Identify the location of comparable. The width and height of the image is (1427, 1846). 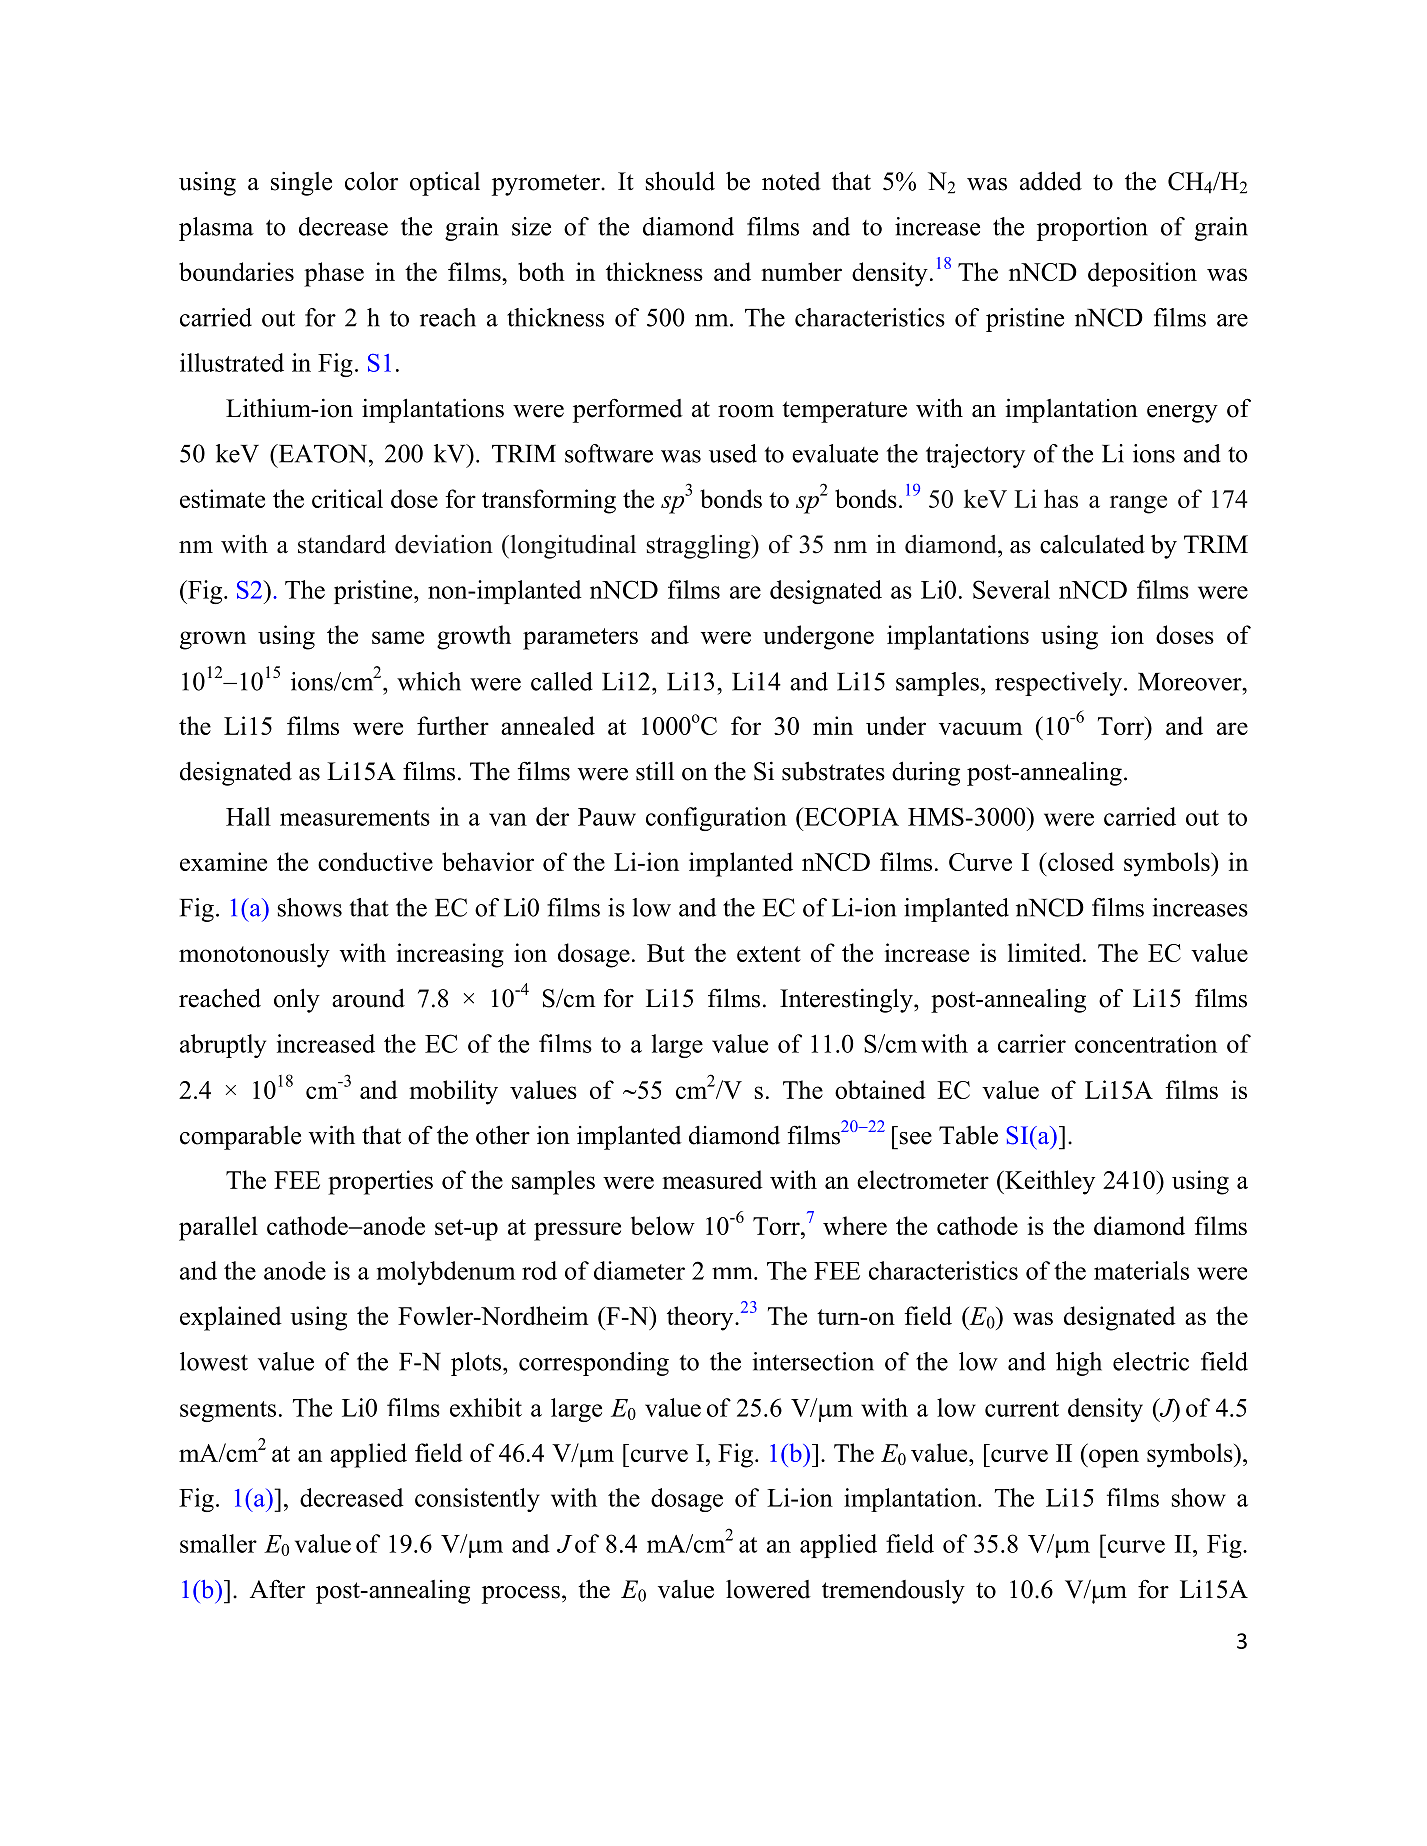
(240, 1138).
